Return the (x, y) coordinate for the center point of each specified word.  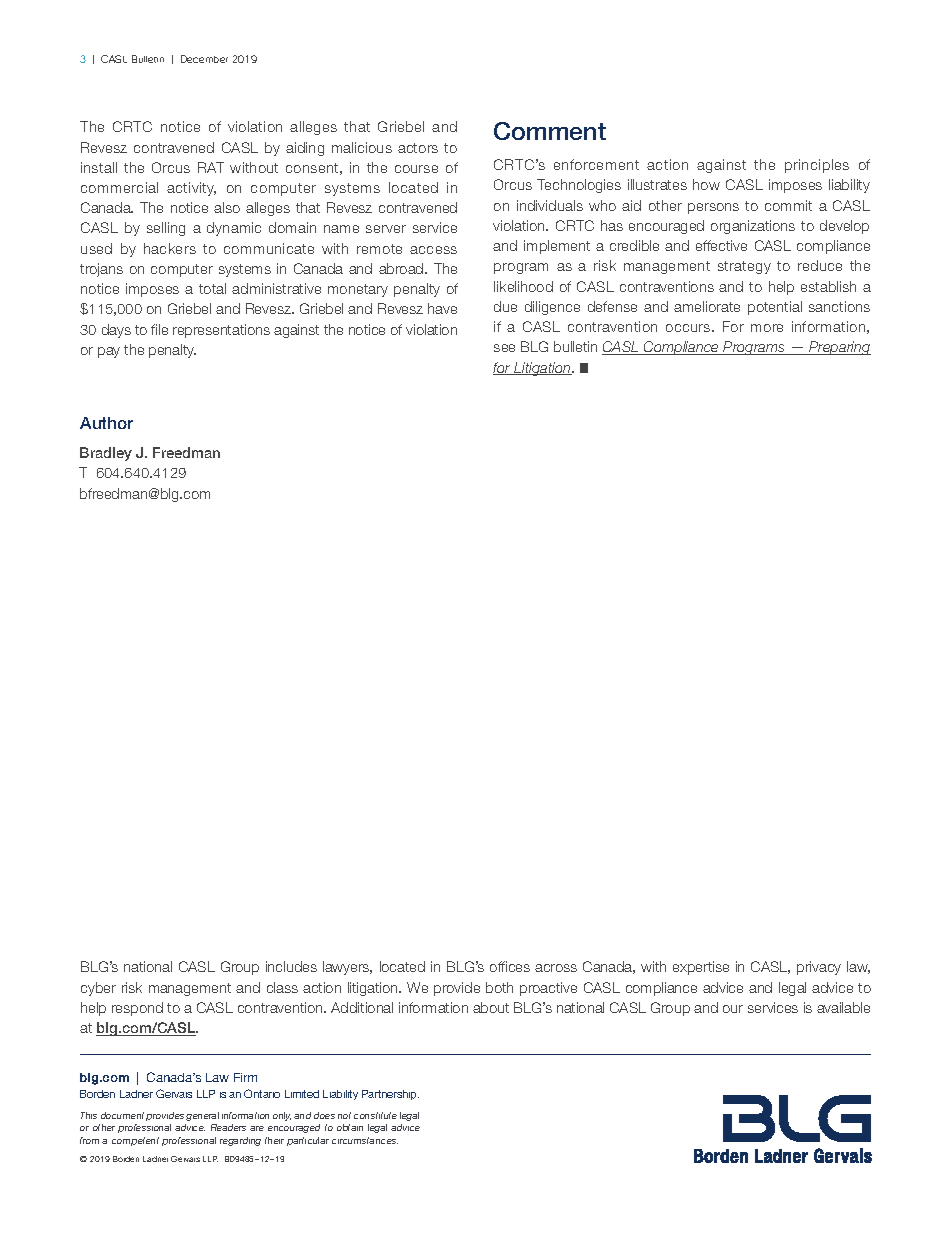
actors (418, 148)
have (442, 308)
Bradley (106, 454)
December (204, 59)
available (843, 1007)
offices (510, 966)
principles (817, 166)
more (767, 328)
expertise (701, 968)
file (159, 329)
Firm (245, 1077)
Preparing (839, 348)
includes (291, 966)
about (491, 1007)
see (504, 348)
